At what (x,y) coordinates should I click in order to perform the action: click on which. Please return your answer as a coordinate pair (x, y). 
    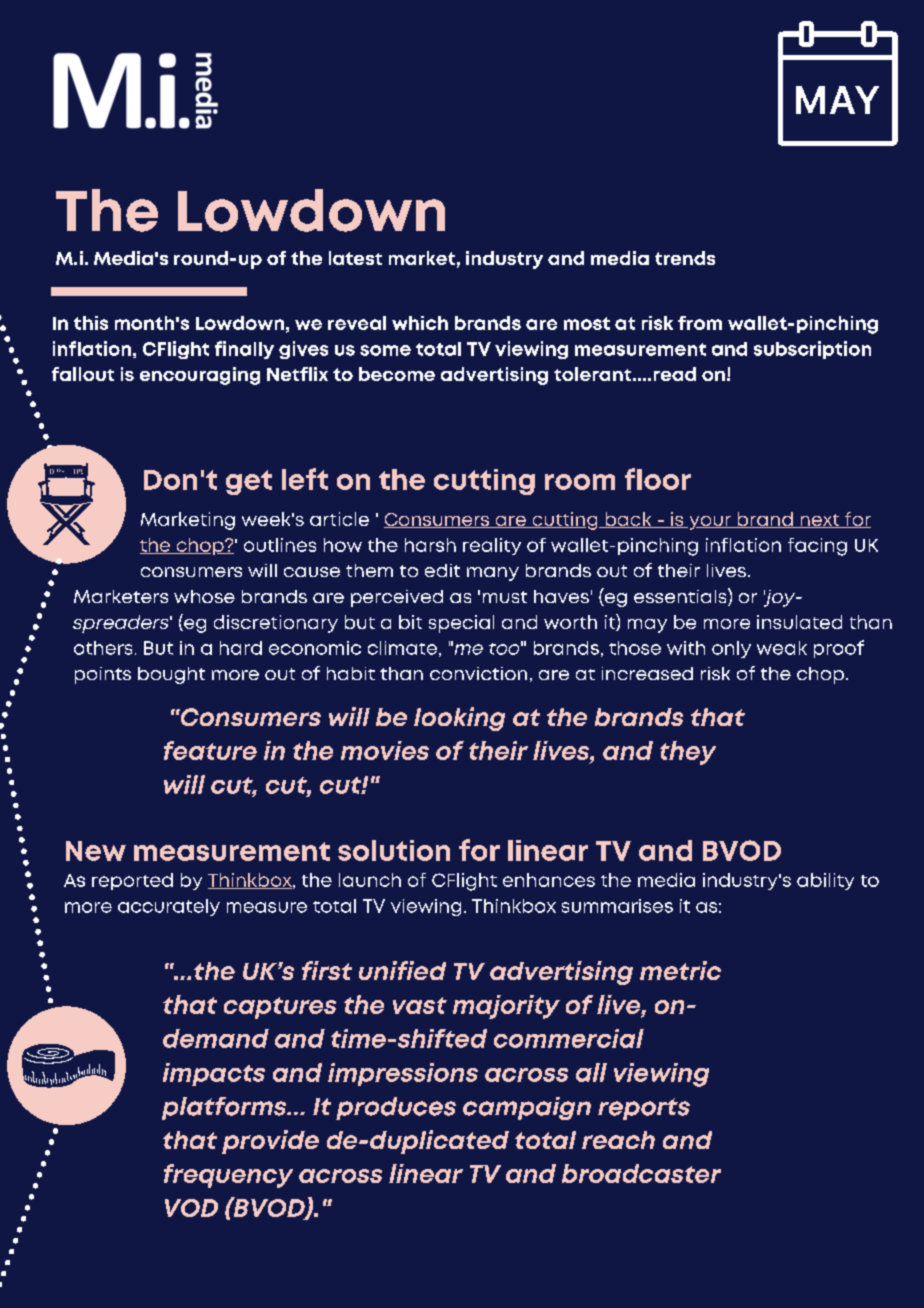
    Looking at the image, I should click on (420, 323).
